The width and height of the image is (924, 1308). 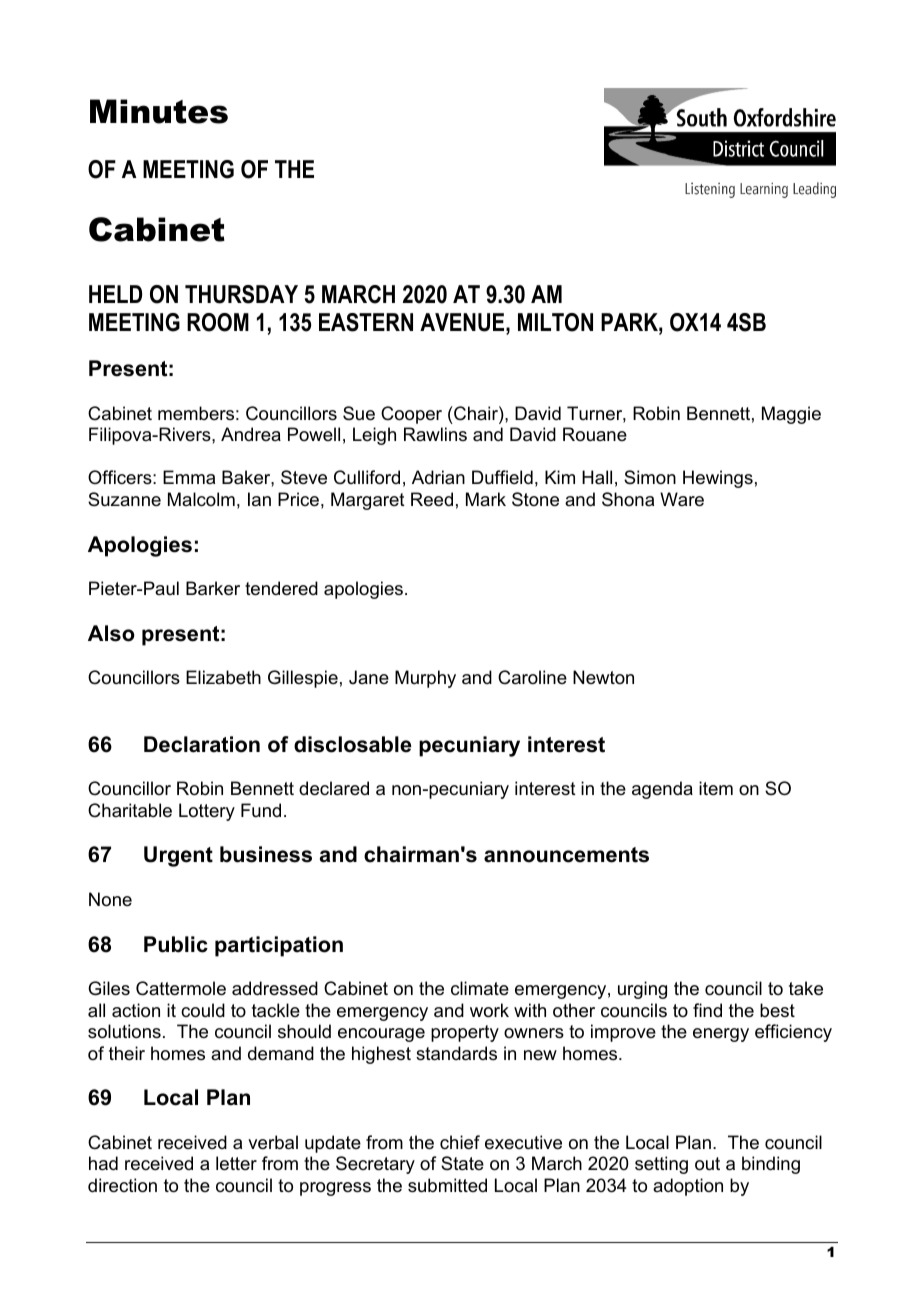 What do you see at coordinates (223, 677) in the image?
I see `Elizabeth` at bounding box center [223, 677].
